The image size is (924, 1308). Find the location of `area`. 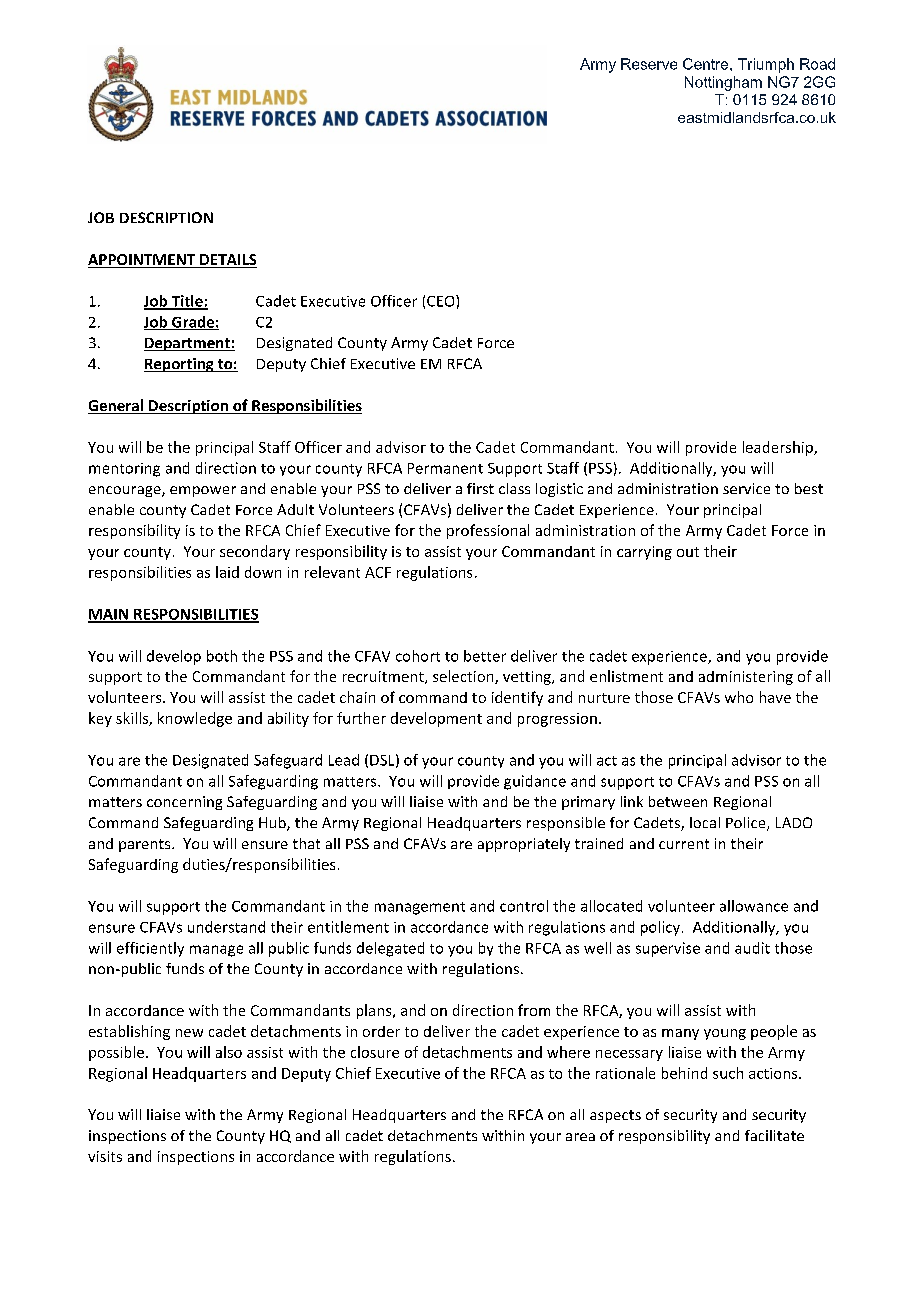

area is located at coordinates (580, 1137).
